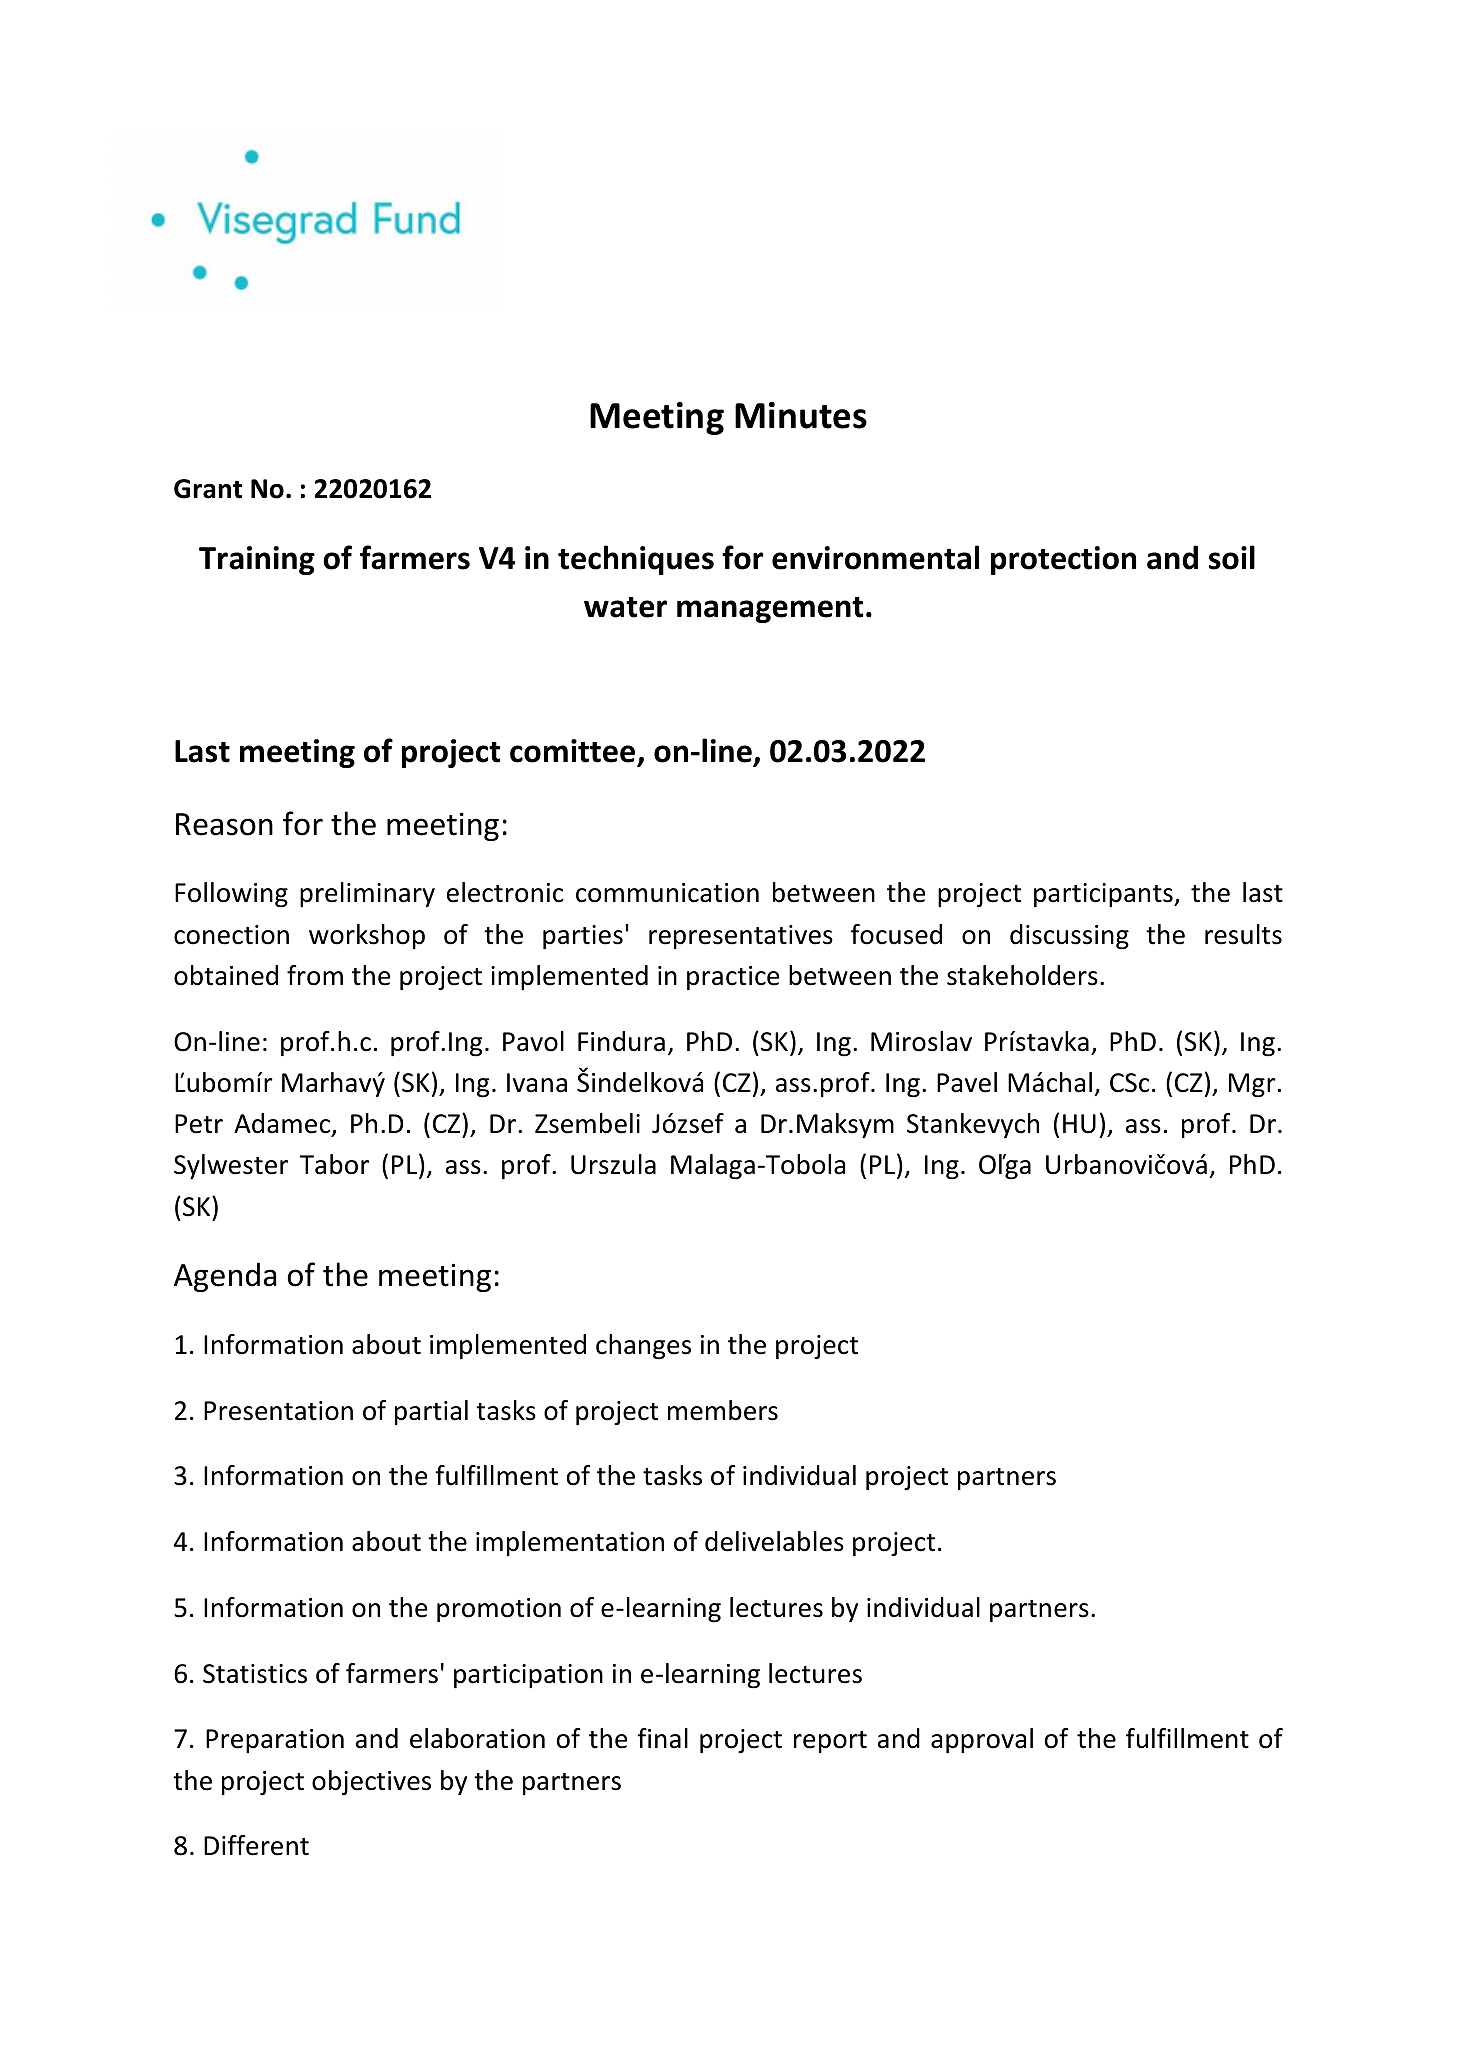 This screenshot has width=1457, height=2061. Describe the element at coordinates (371, 1783) in the screenshot. I see `objectives` at that location.
